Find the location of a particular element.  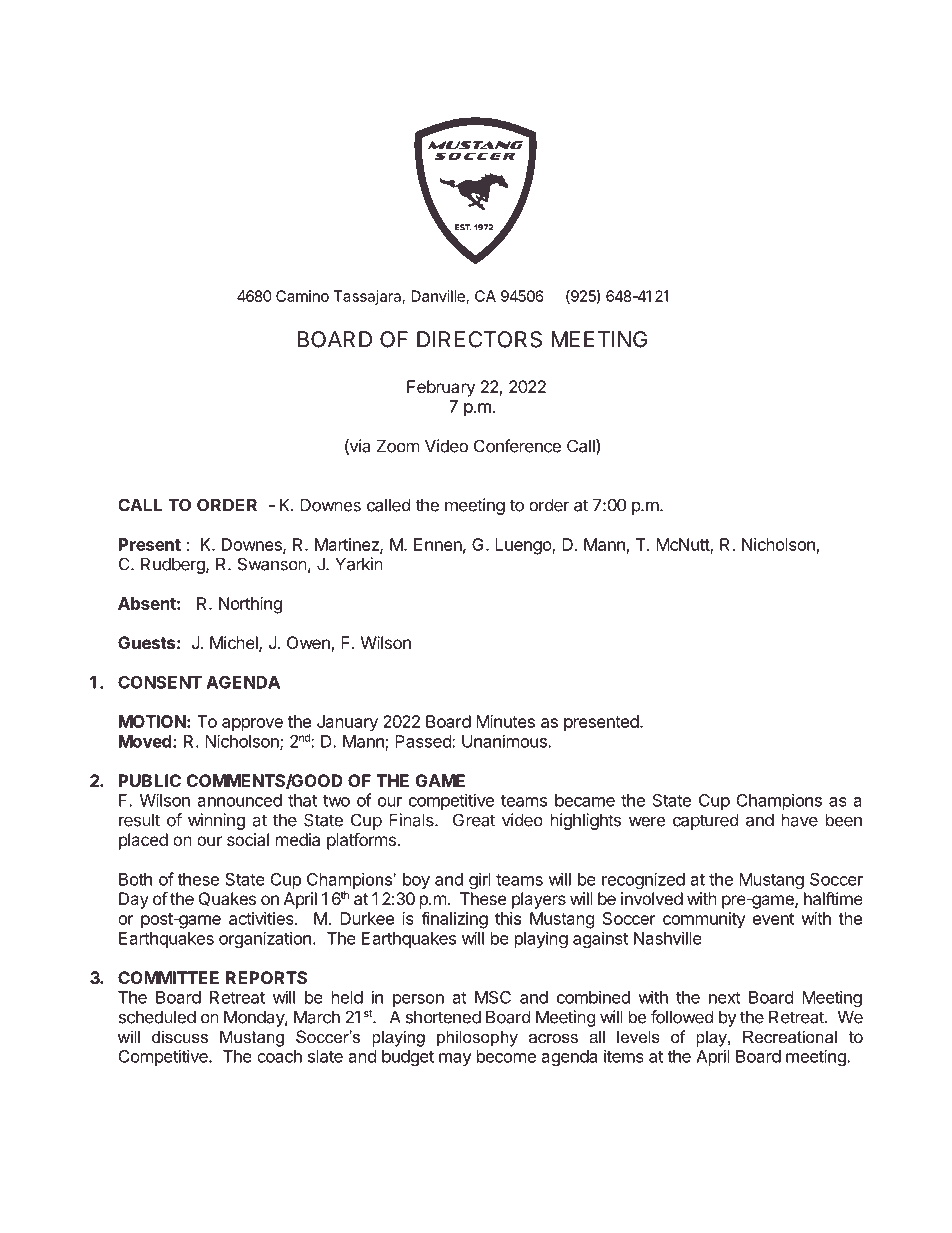

girl is located at coordinates (480, 880).
